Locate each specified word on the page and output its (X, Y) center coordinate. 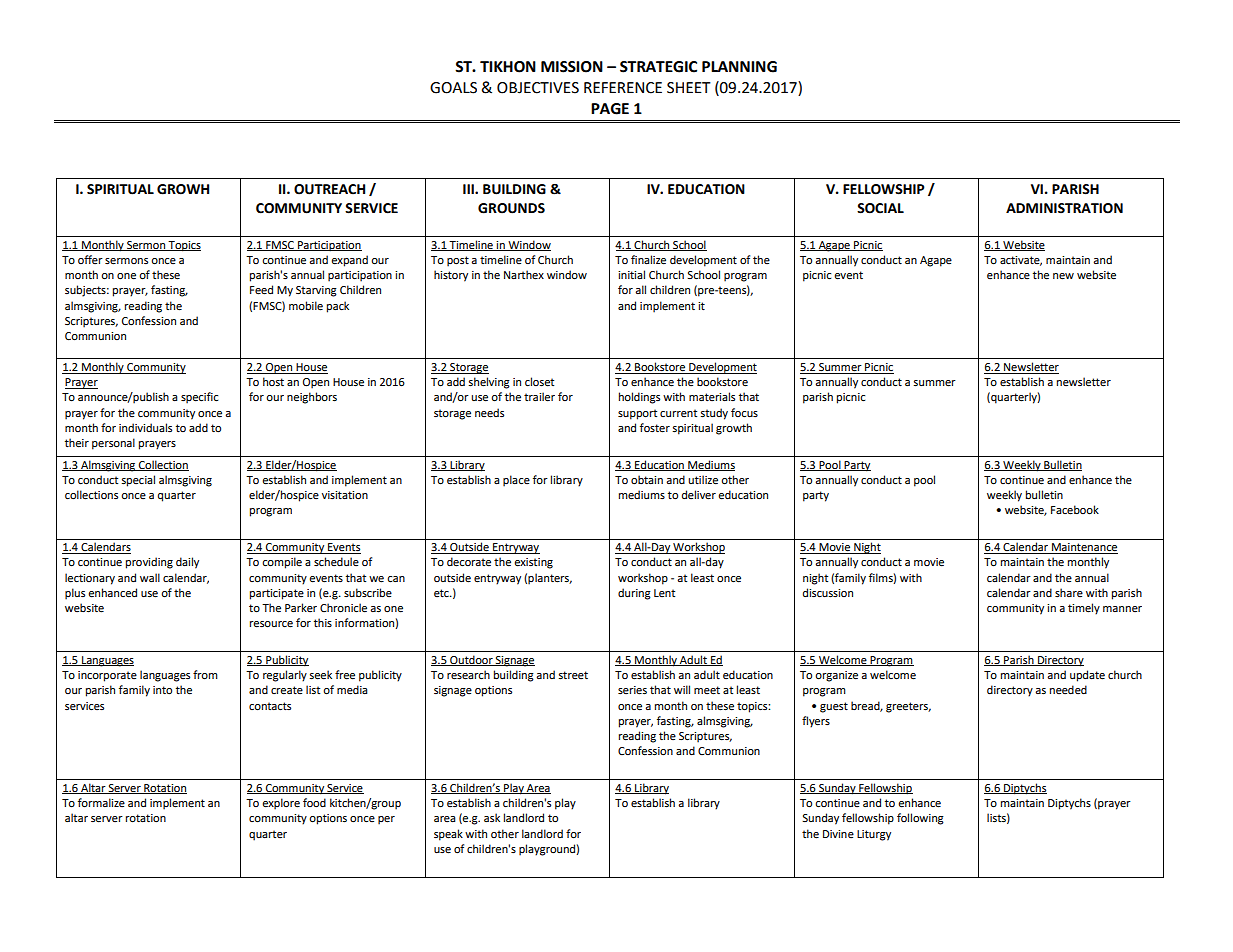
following (920, 819)
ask (492, 817)
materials (712, 396)
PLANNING (739, 67)
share (1069, 592)
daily (187, 563)
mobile (306, 306)
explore (281, 804)
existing (533, 563)
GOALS (453, 88)
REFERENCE (623, 88)
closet (539, 382)
